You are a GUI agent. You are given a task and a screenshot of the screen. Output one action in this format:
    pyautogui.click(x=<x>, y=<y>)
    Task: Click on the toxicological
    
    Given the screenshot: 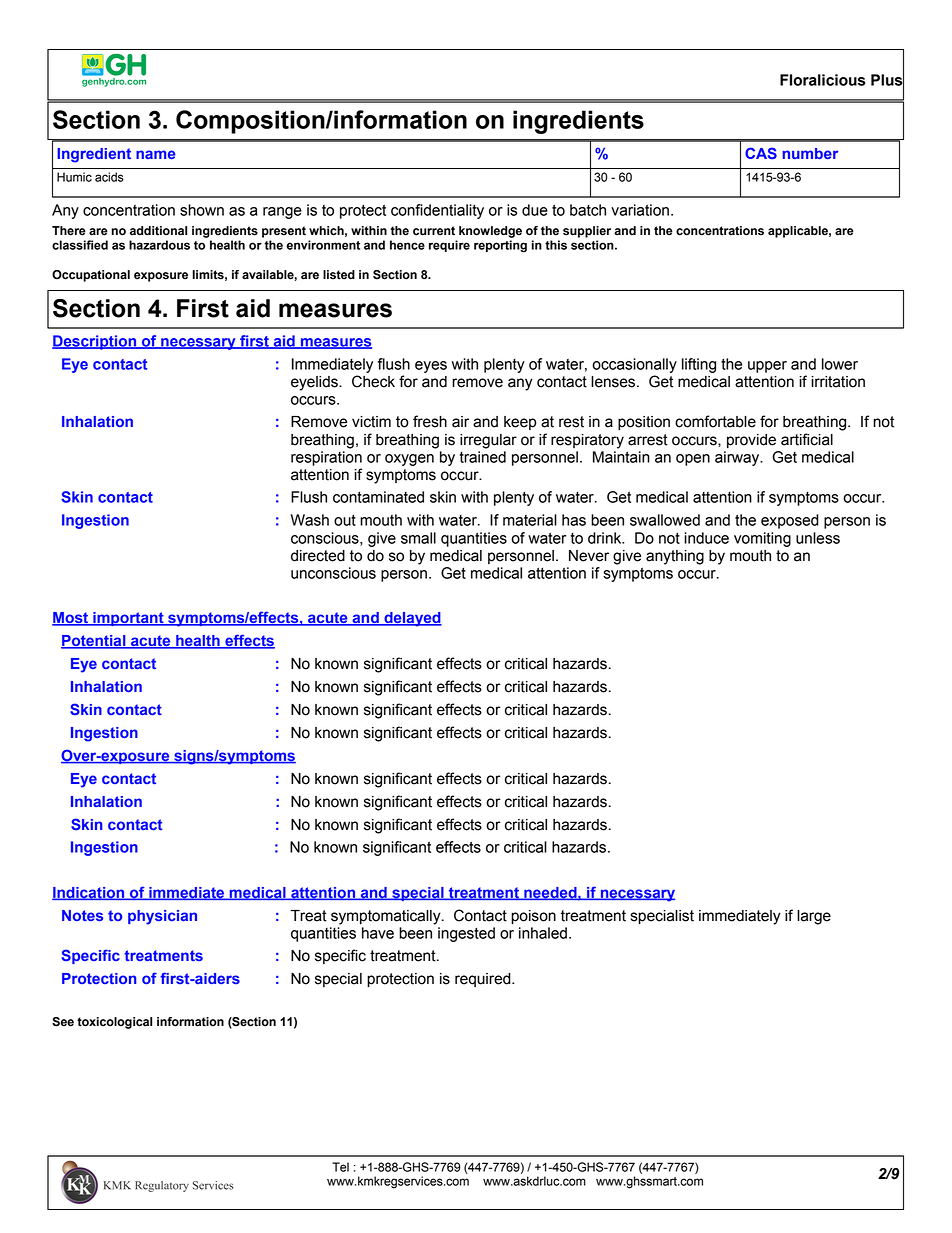 What is the action you would take?
    pyautogui.click(x=114, y=1023)
